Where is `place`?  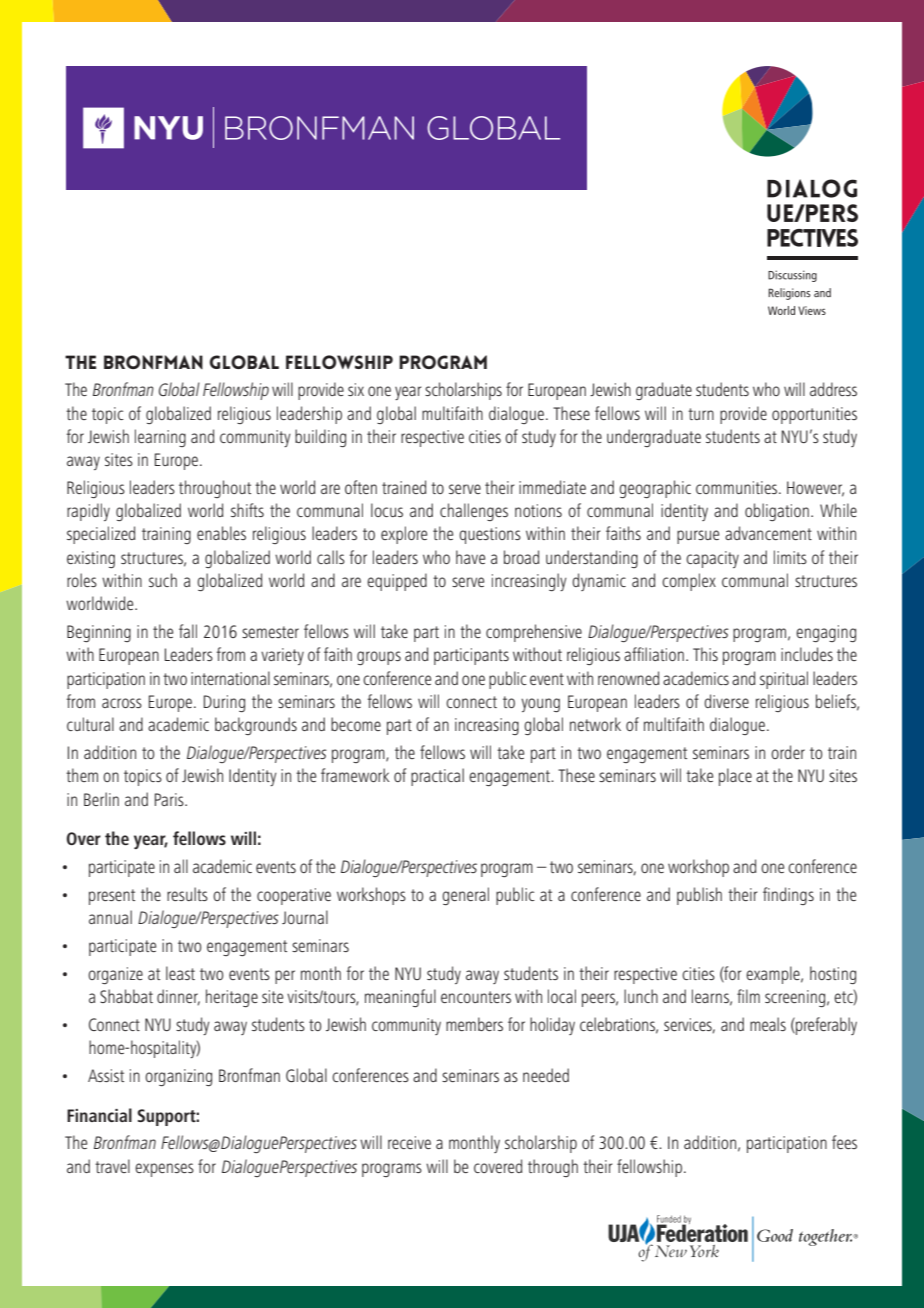 place is located at coordinates (735, 777).
